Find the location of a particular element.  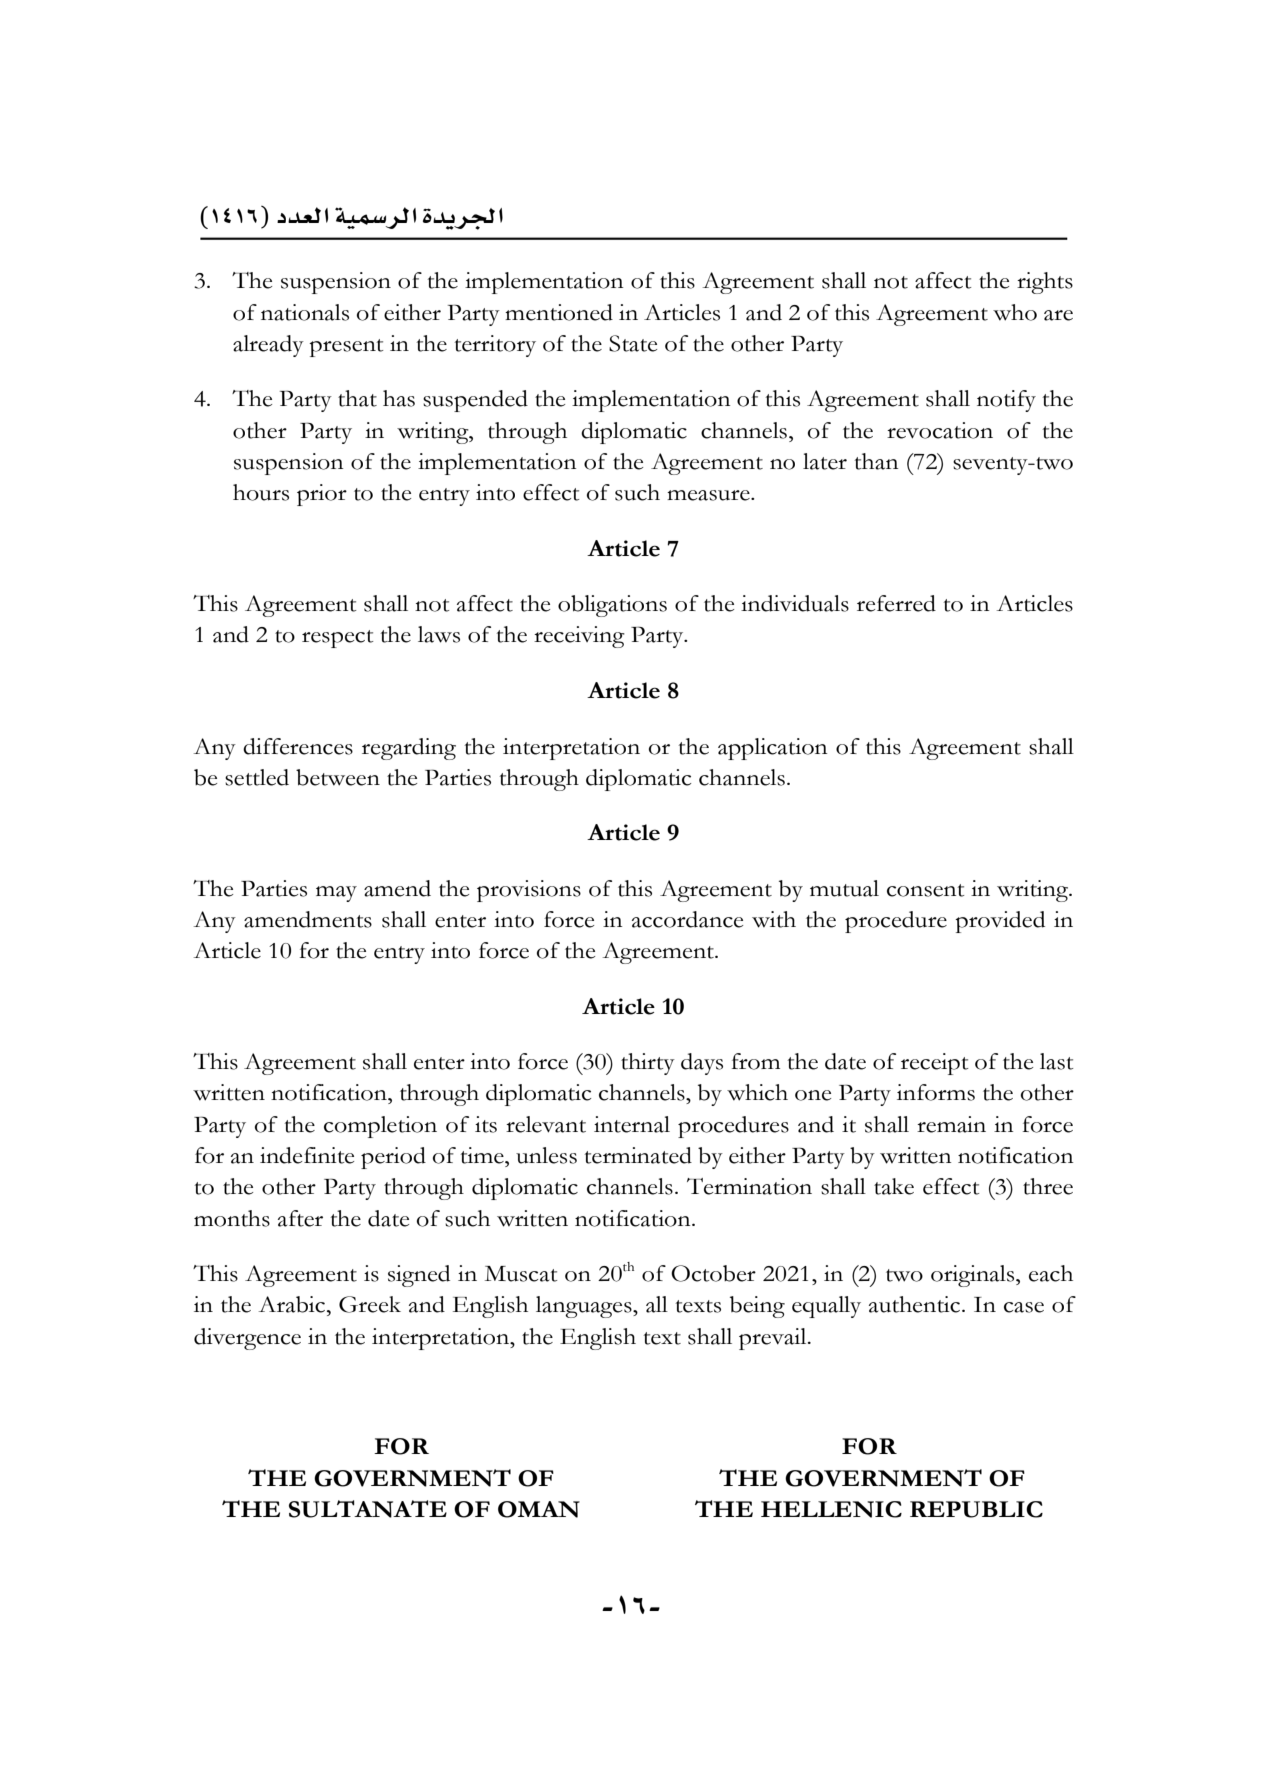

State is located at coordinates (633, 343).
